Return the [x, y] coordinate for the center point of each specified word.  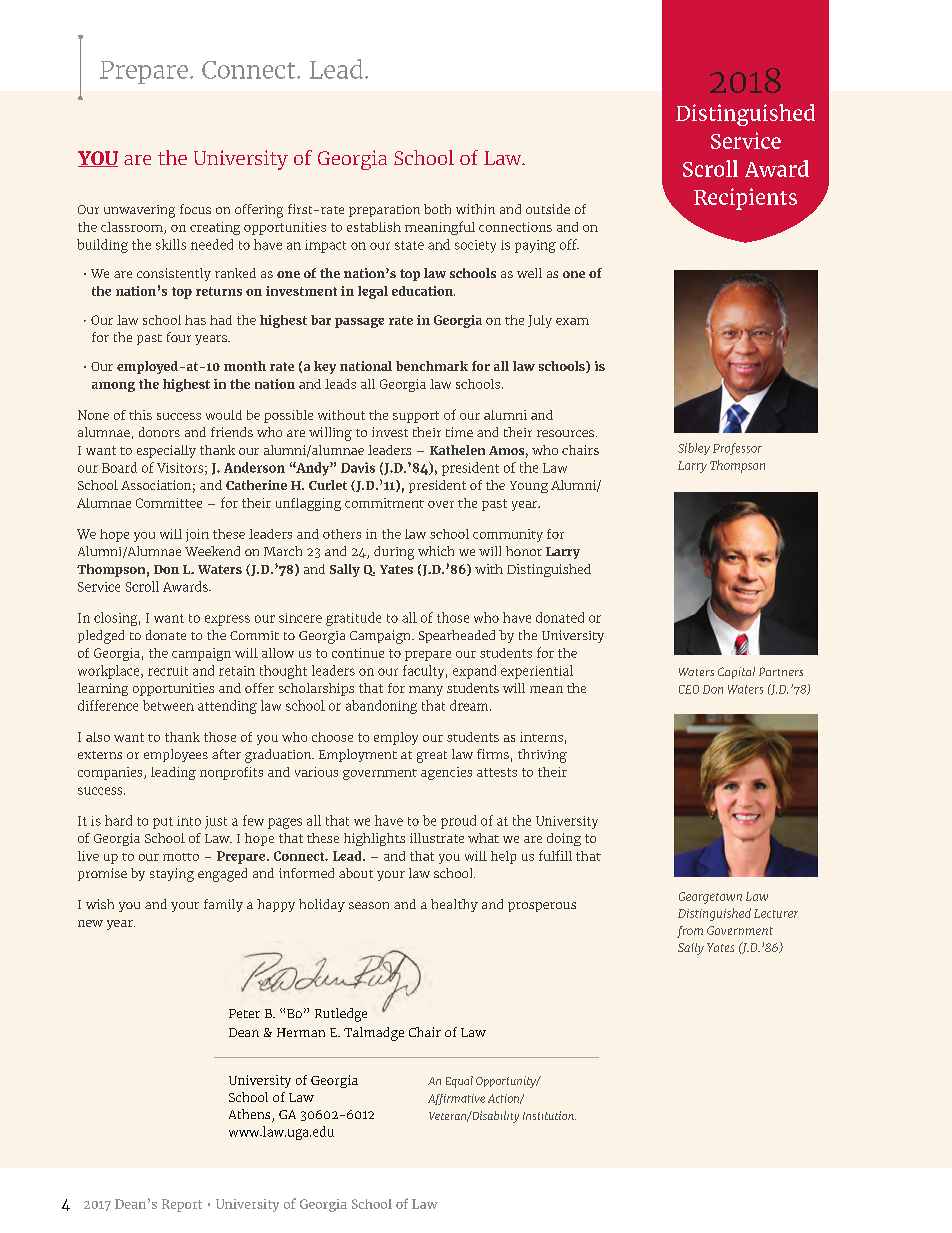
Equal [459, 1082]
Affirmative [456, 1099]
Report [182, 1205]
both [437, 209]
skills [171, 244]
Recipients [745, 199]
